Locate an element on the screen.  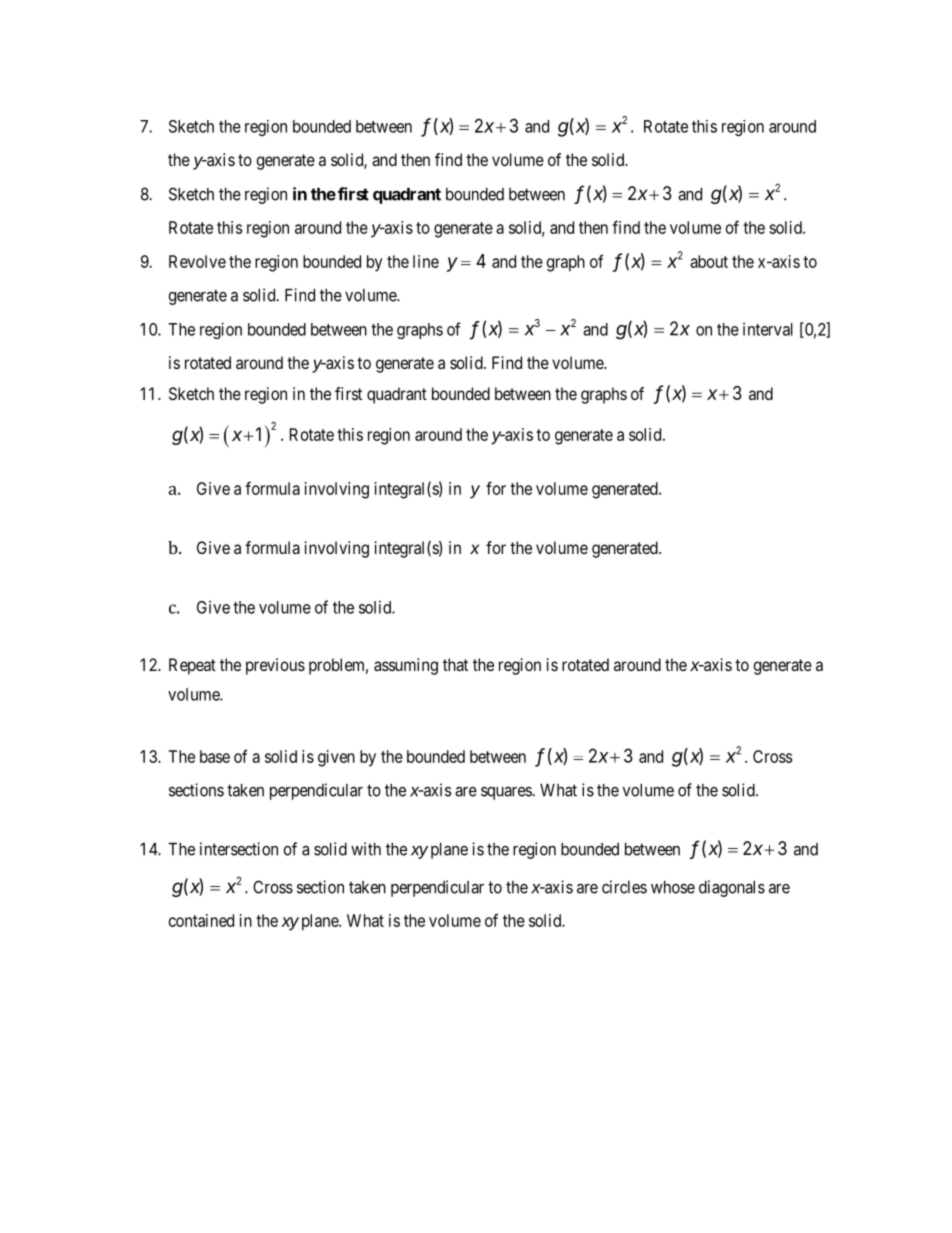
previous is located at coordinates (275, 666).
